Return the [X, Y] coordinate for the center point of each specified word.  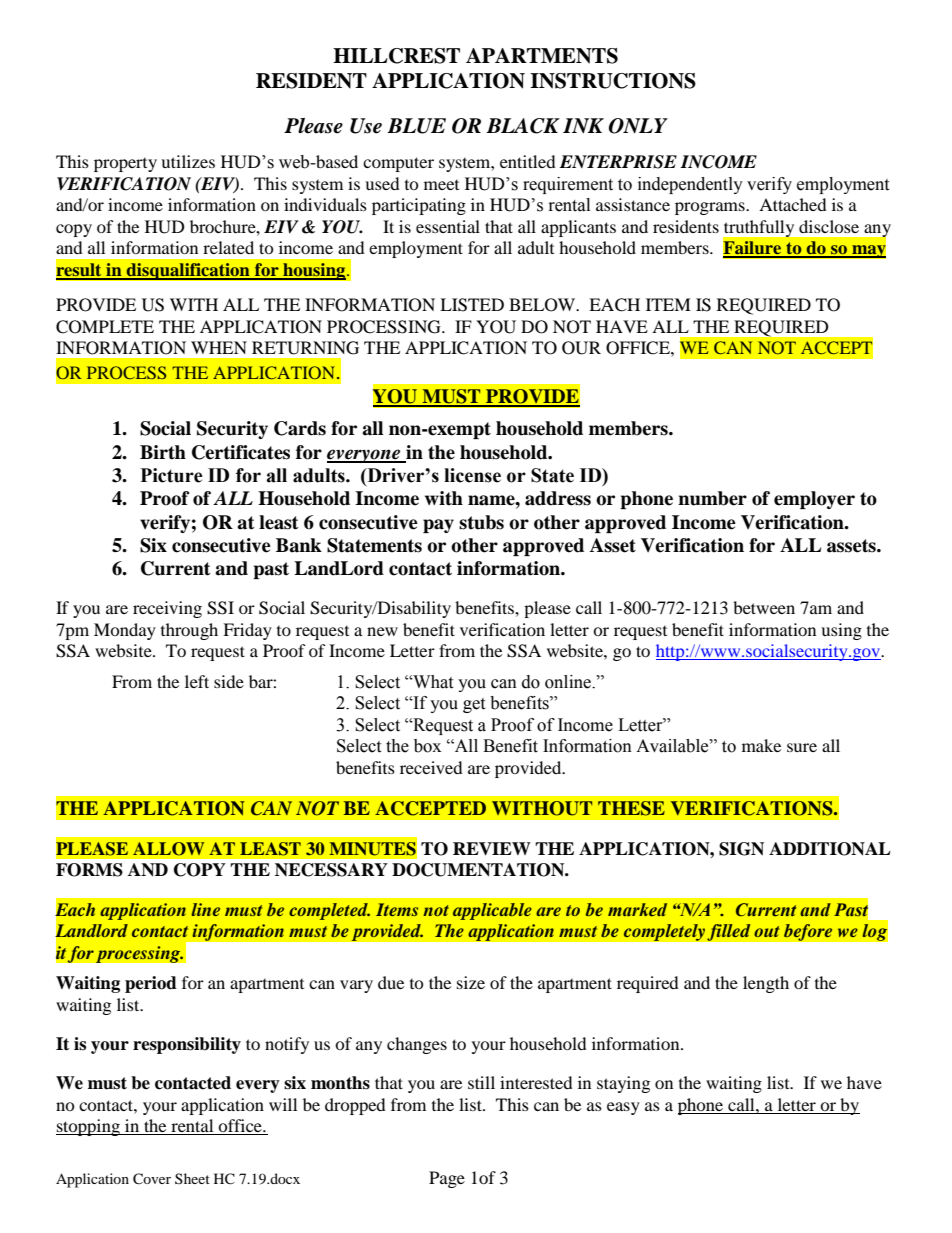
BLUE [416, 126]
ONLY [638, 126]
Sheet [192, 1178]
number [712, 498]
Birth [163, 452]
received [431, 767]
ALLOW [168, 849]
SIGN [741, 849]
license [472, 475]
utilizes [188, 161]
